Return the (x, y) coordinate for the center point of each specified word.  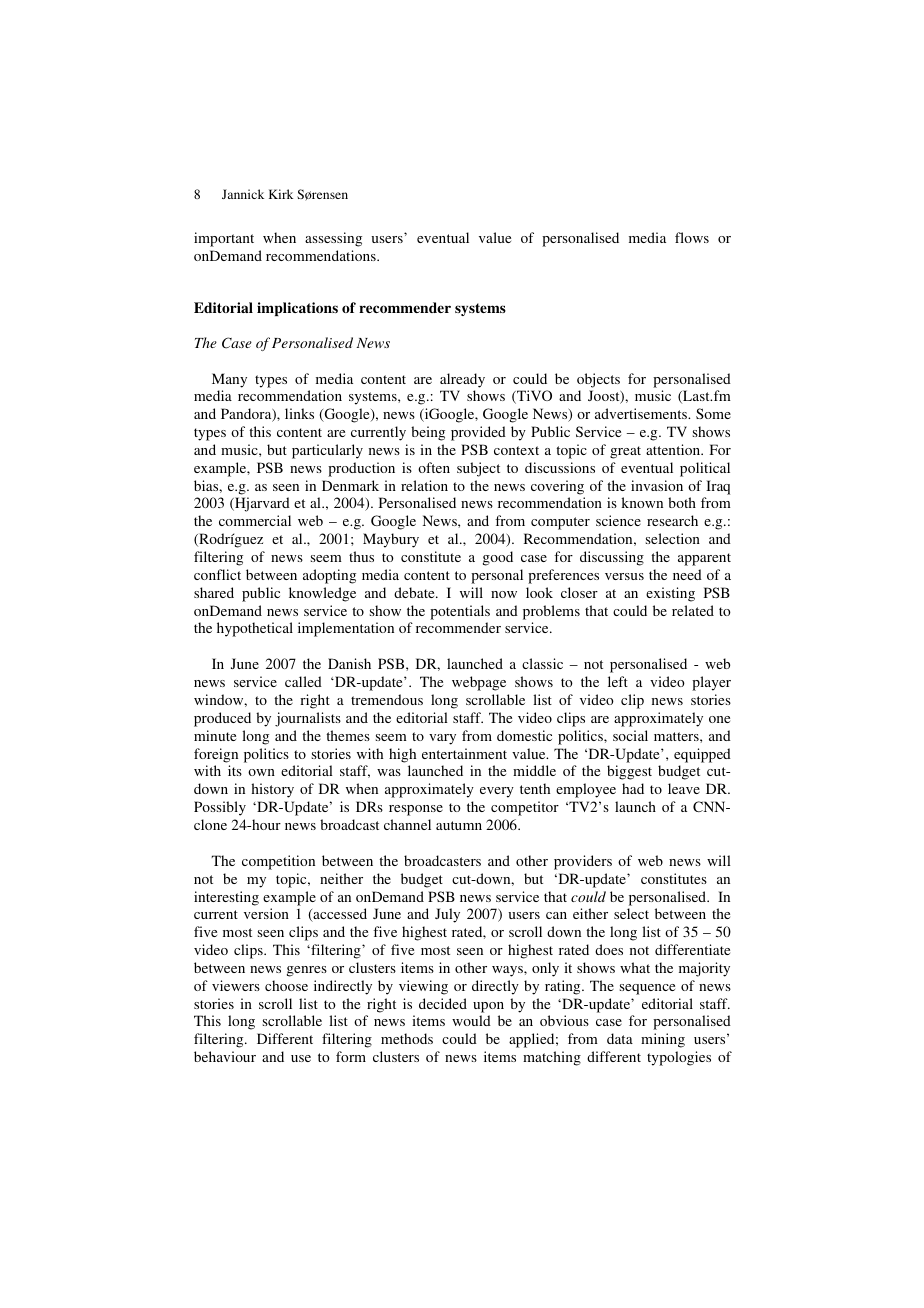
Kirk (281, 194)
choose (286, 985)
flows (692, 237)
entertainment (464, 753)
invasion (657, 485)
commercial (255, 520)
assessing (333, 239)
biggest (629, 772)
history (272, 790)
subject (478, 469)
